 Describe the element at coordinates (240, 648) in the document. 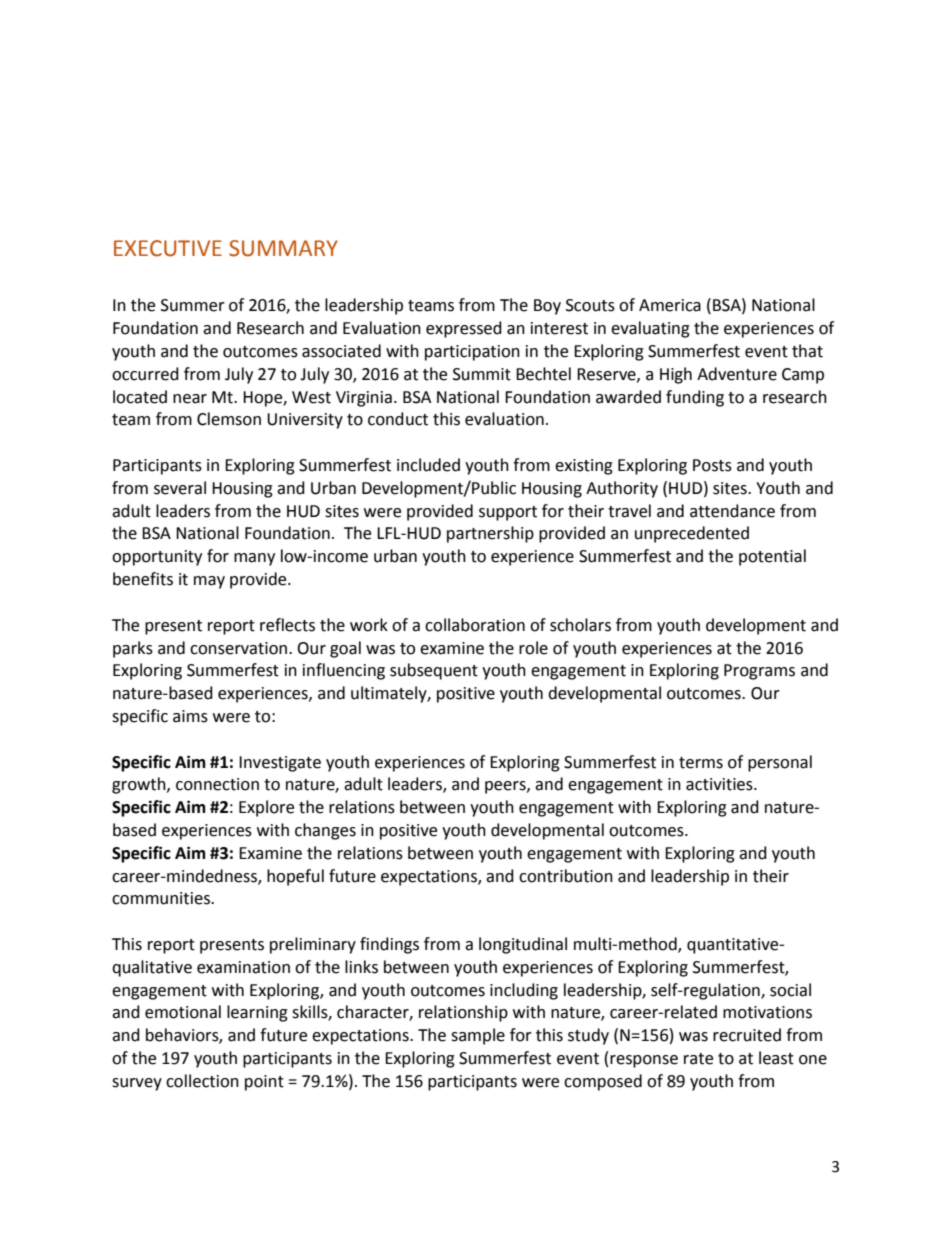

I see `conservation` at that location.
